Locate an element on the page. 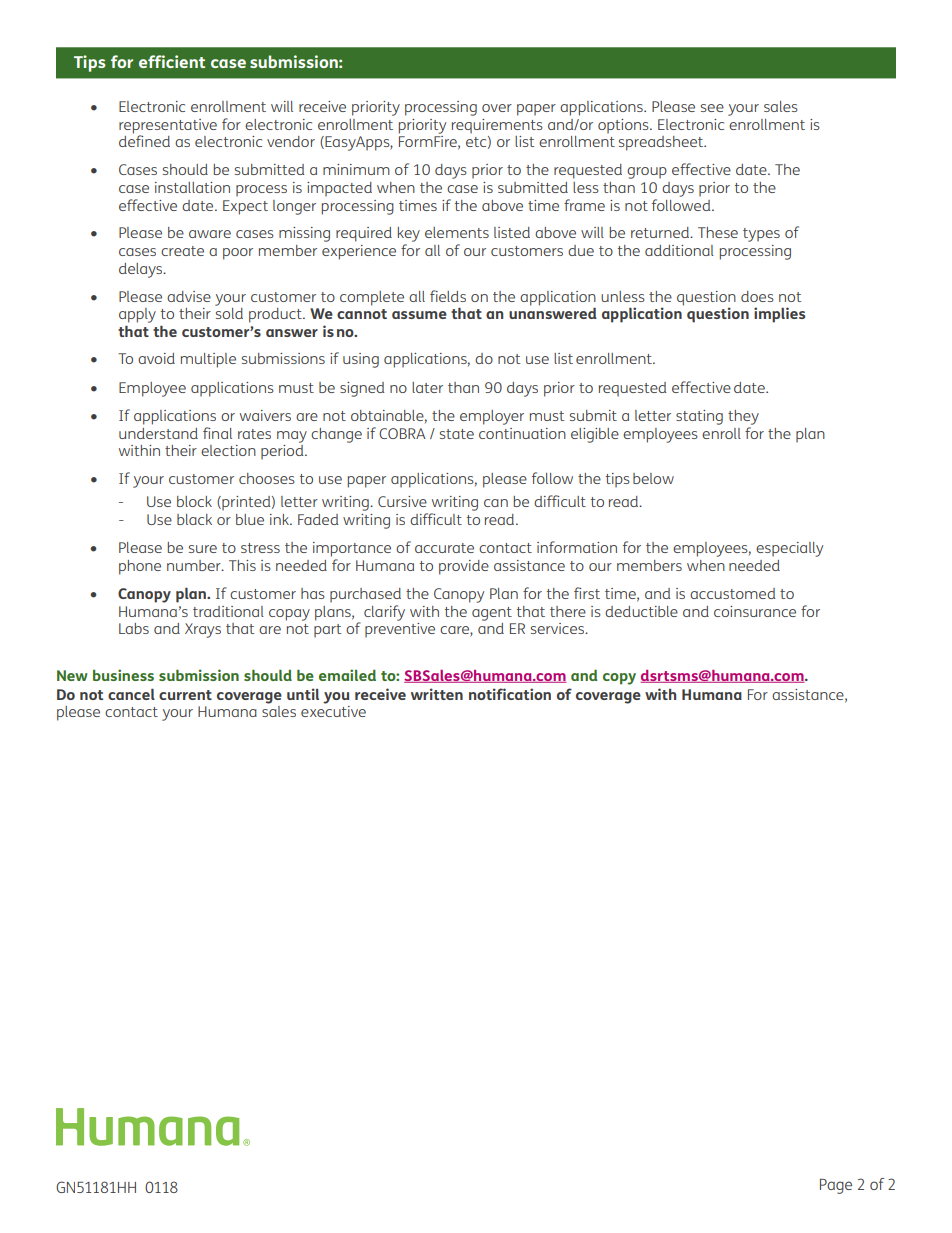 The height and width of the image is (1233, 952). see is located at coordinates (712, 108).
